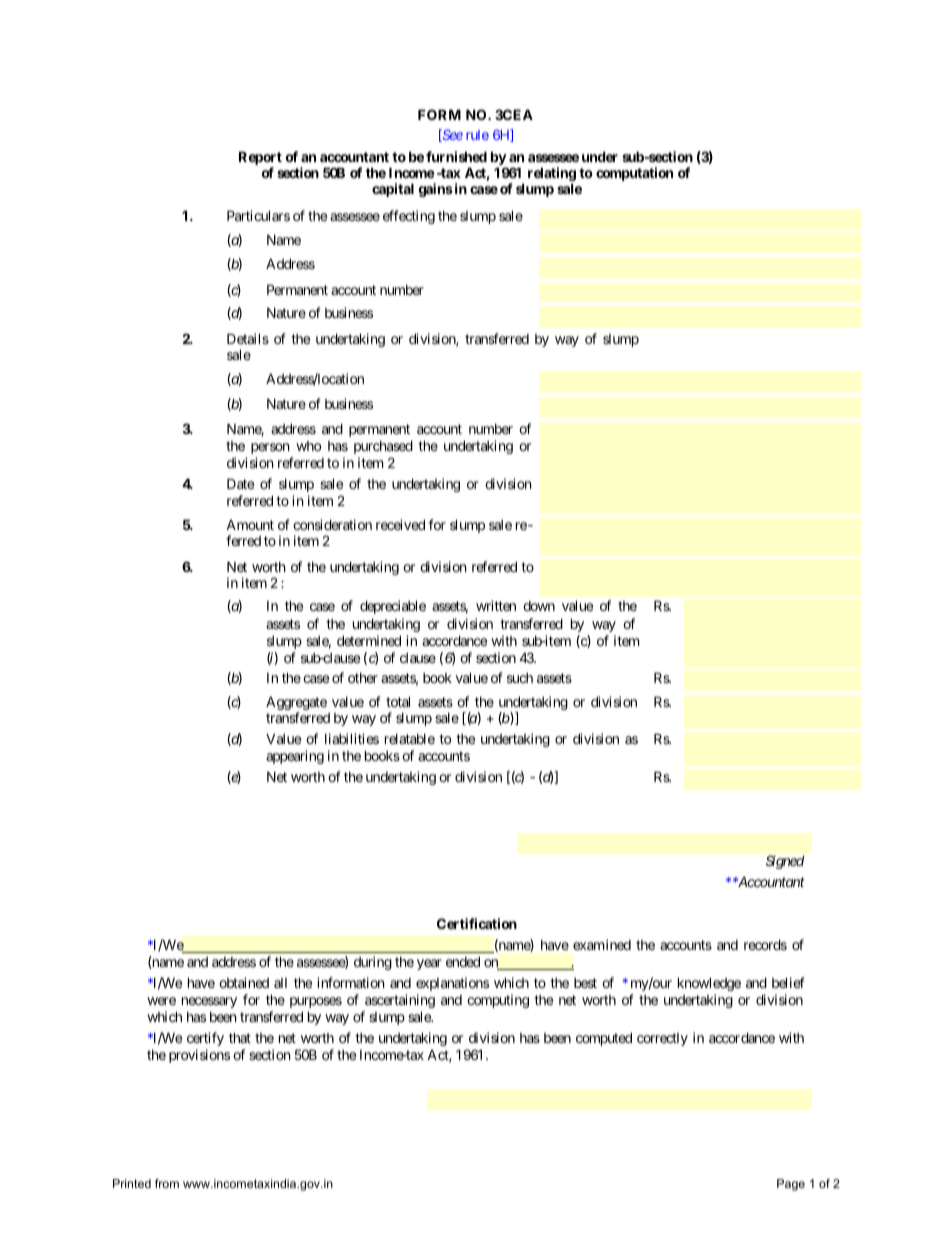  Describe the element at coordinates (240, 483) in the screenshot. I see `Date` at that location.
